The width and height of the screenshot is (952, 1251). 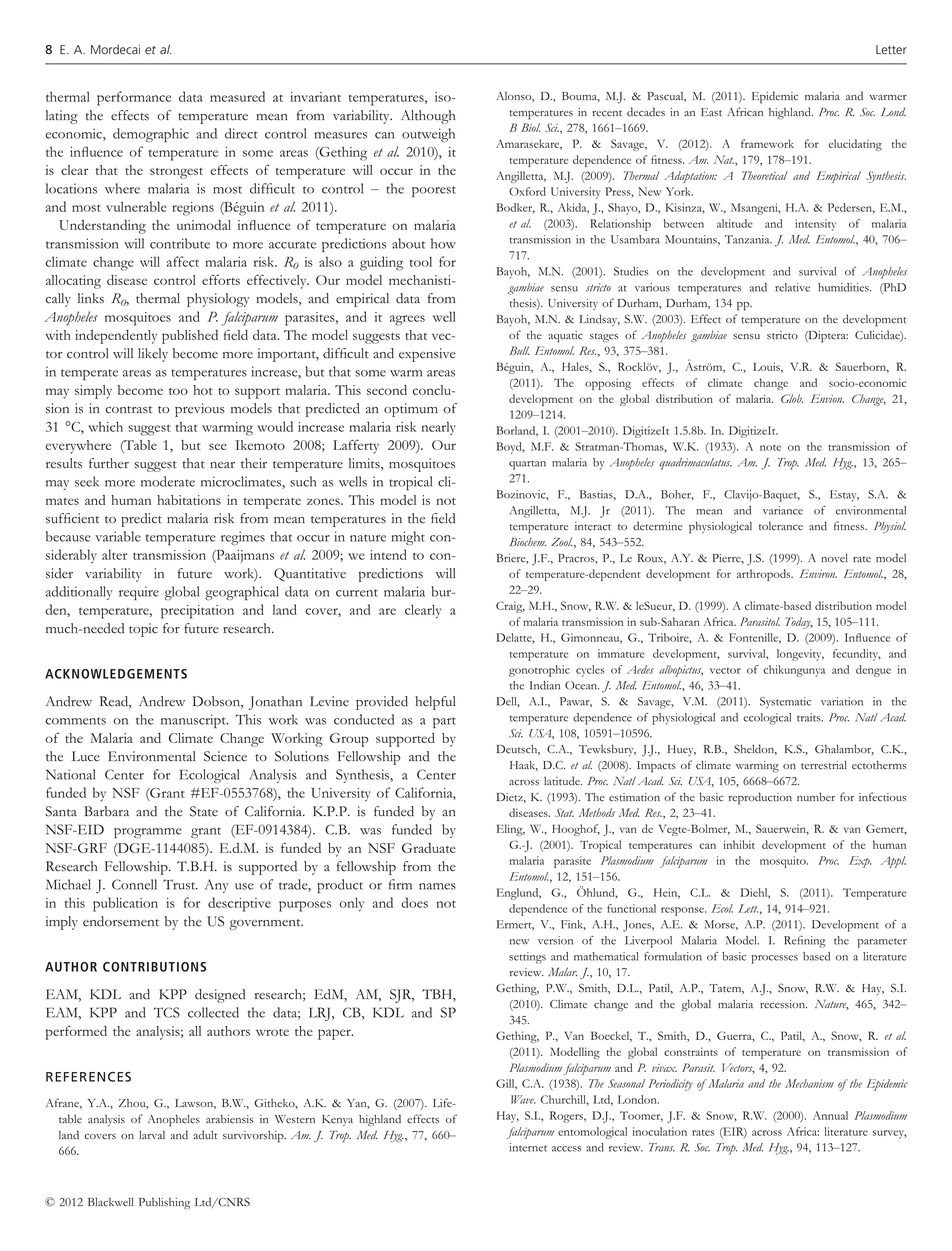 I want to click on performance, so click(x=134, y=98).
